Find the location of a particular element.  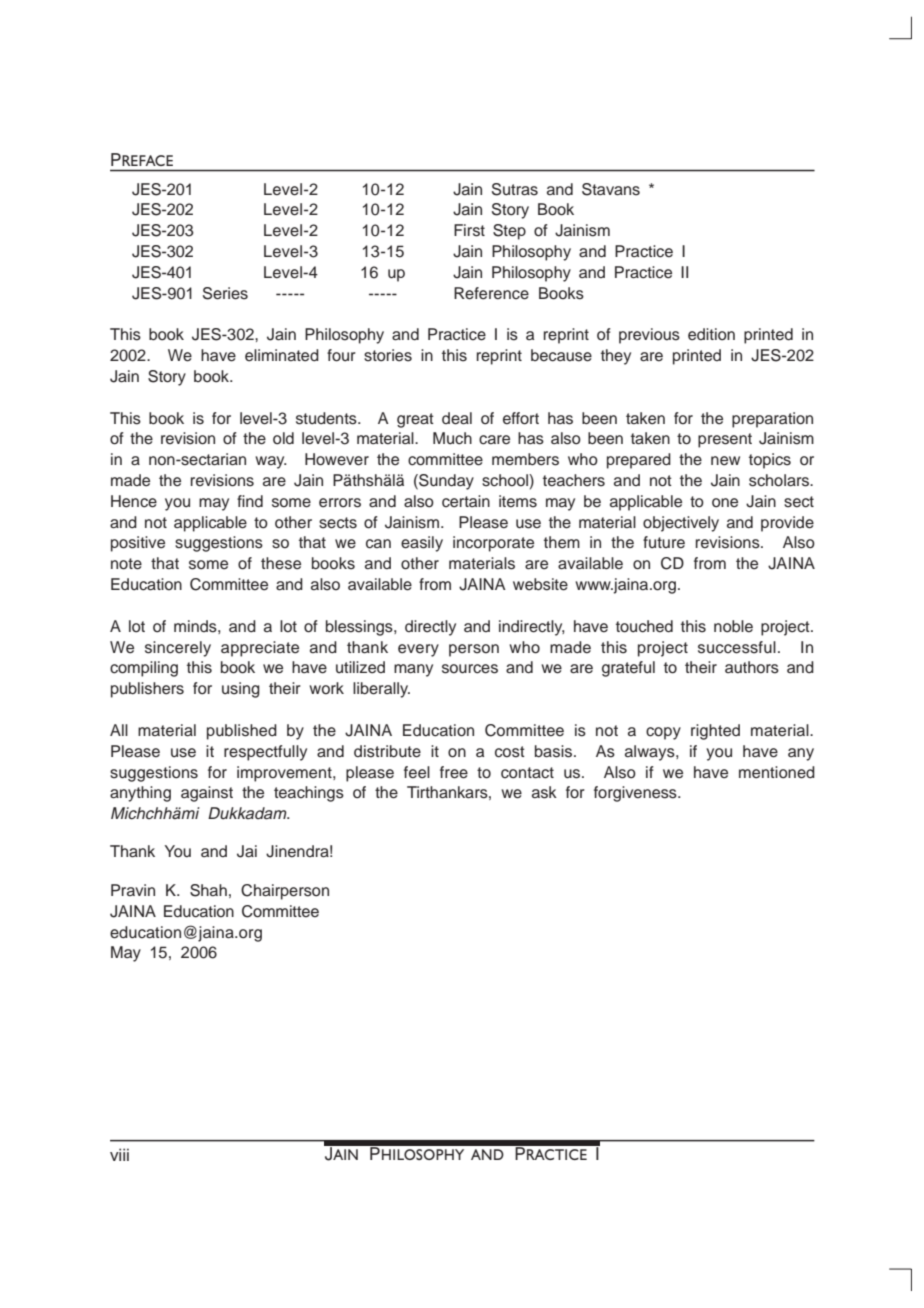

Shah is located at coordinates (208, 890).
